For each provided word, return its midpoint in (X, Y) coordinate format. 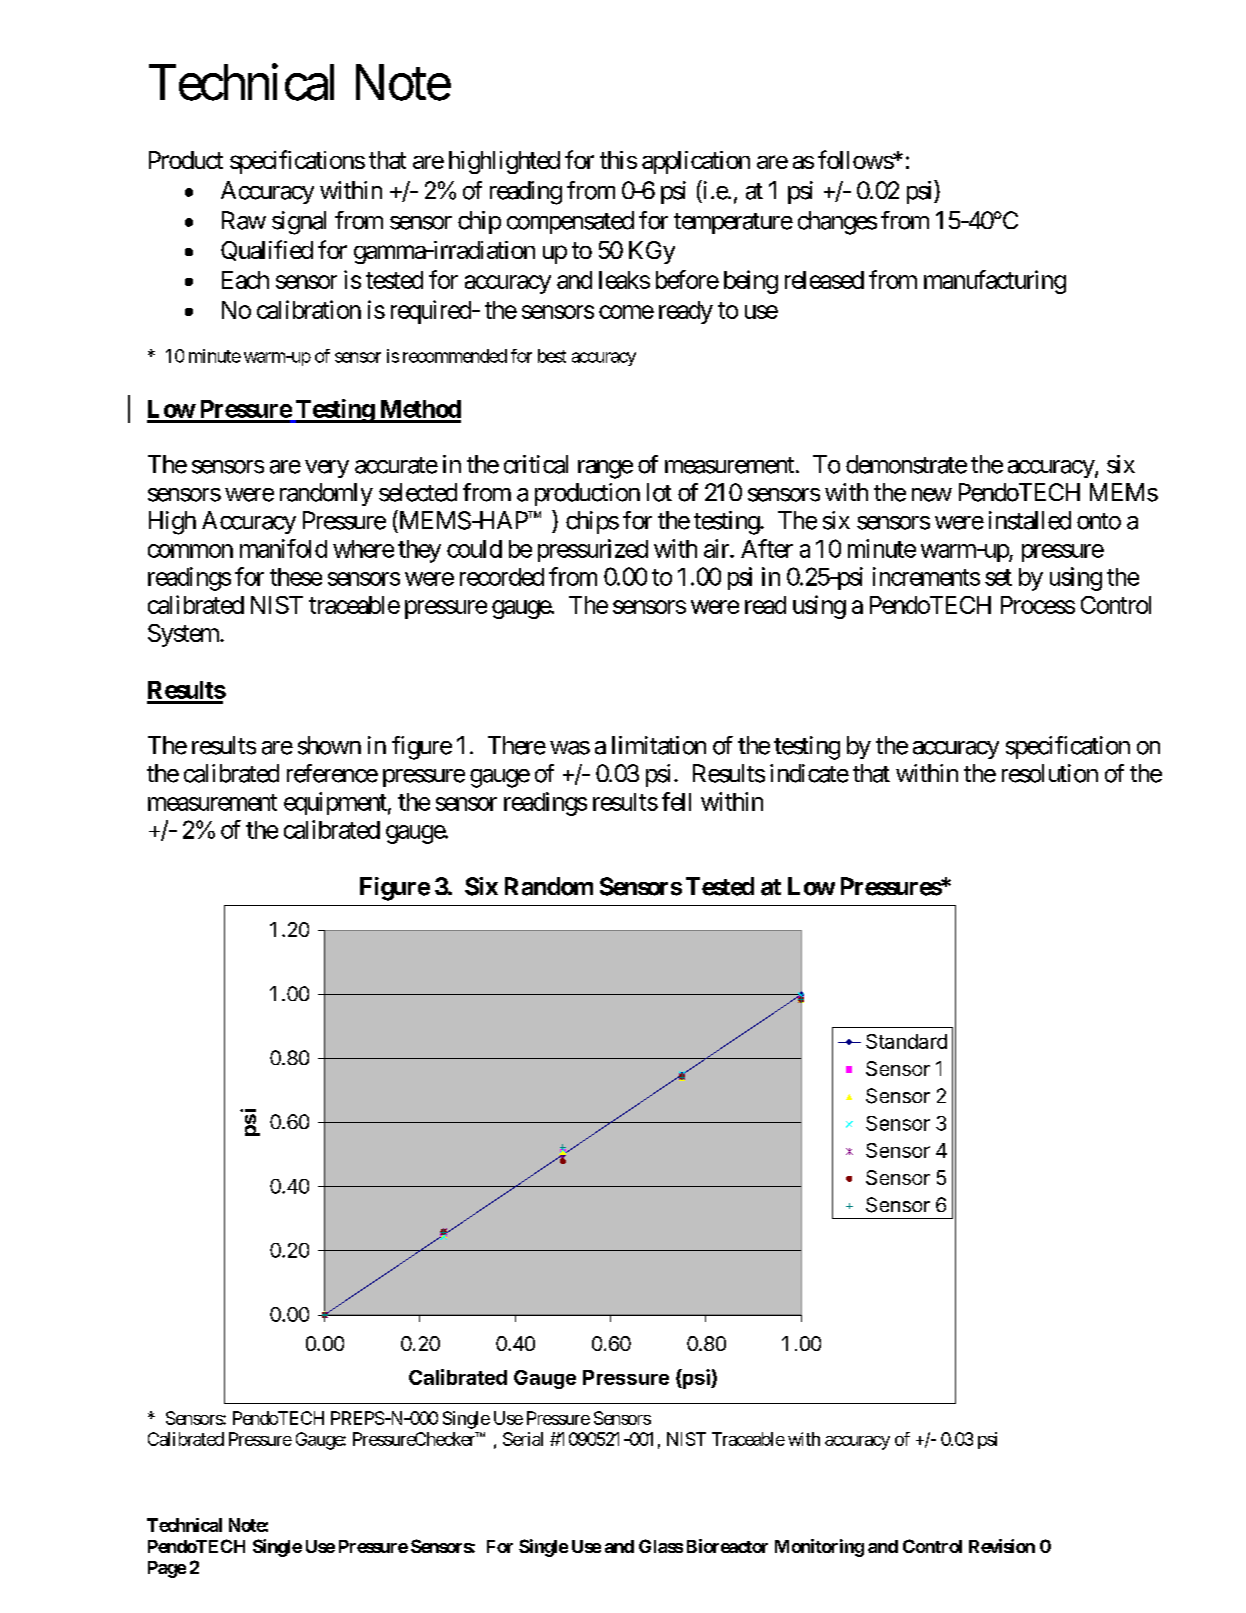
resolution (1050, 773)
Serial (523, 1439)
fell (676, 801)
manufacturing (995, 282)
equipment (335, 803)
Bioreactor (727, 1546)
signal (299, 223)
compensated (570, 222)
